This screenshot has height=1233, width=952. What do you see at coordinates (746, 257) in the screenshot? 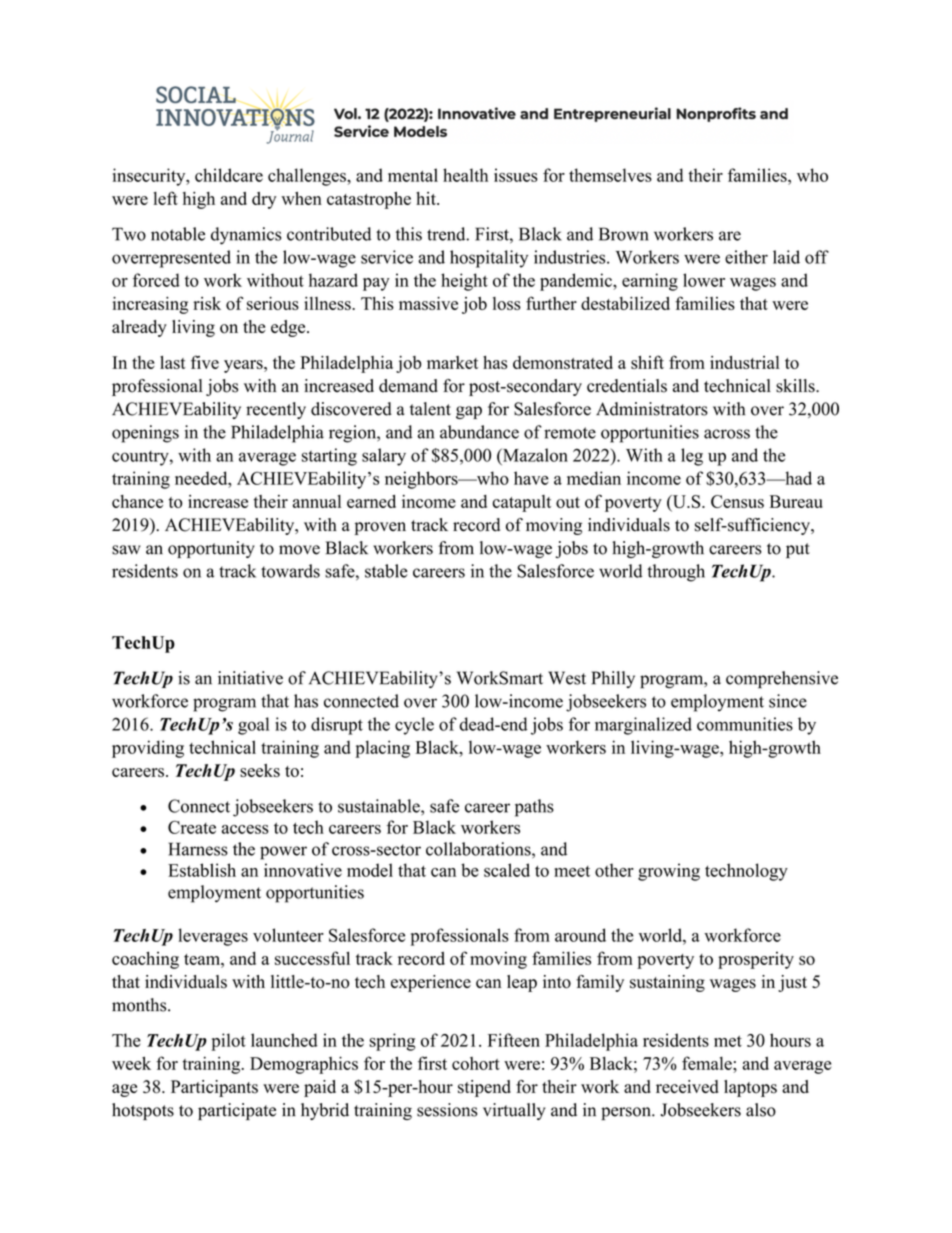
I see `either` at bounding box center [746, 257].
